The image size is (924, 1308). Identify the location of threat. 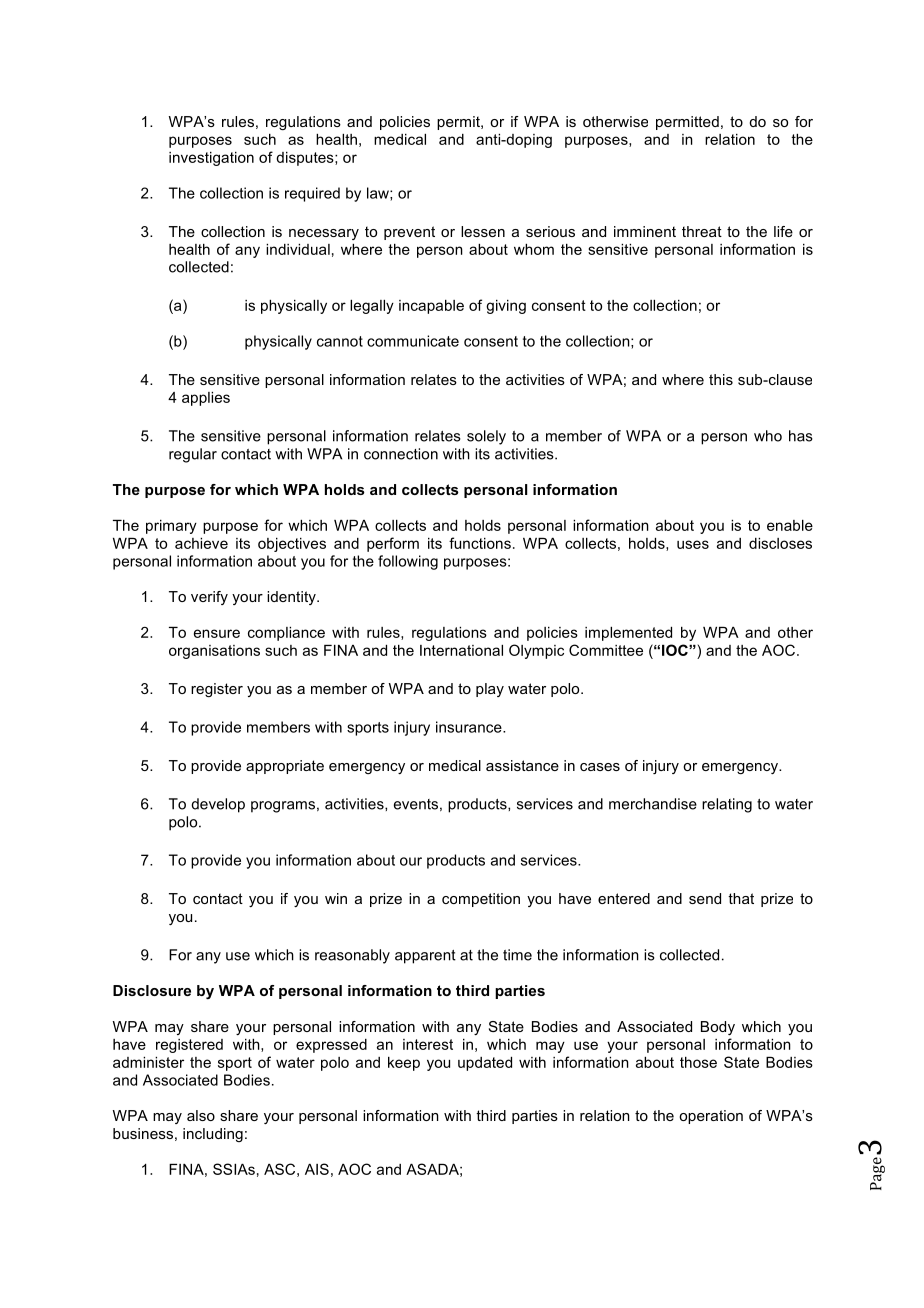
(702, 231).
